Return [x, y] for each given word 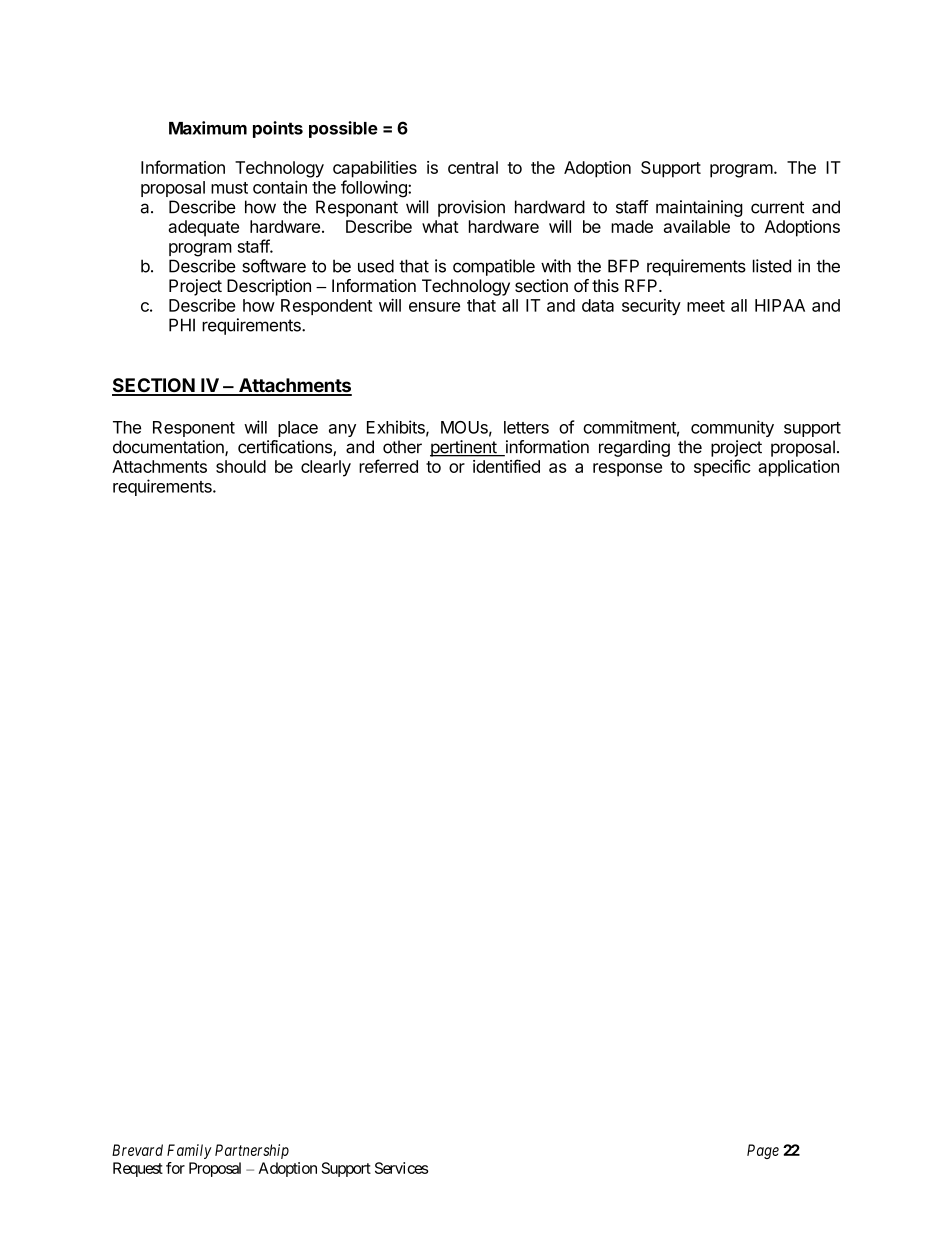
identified [506, 466]
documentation [169, 448]
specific [722, 468]
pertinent [464, 448]
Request [138, 1169]
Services [401, 1168]
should [241, 466]
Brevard [137, 1150]
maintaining [699, 208]
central [473, 167]
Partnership [252, 1151]
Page [763, 1151]
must [229, 188]
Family [189, 1151]
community [732, 428]
